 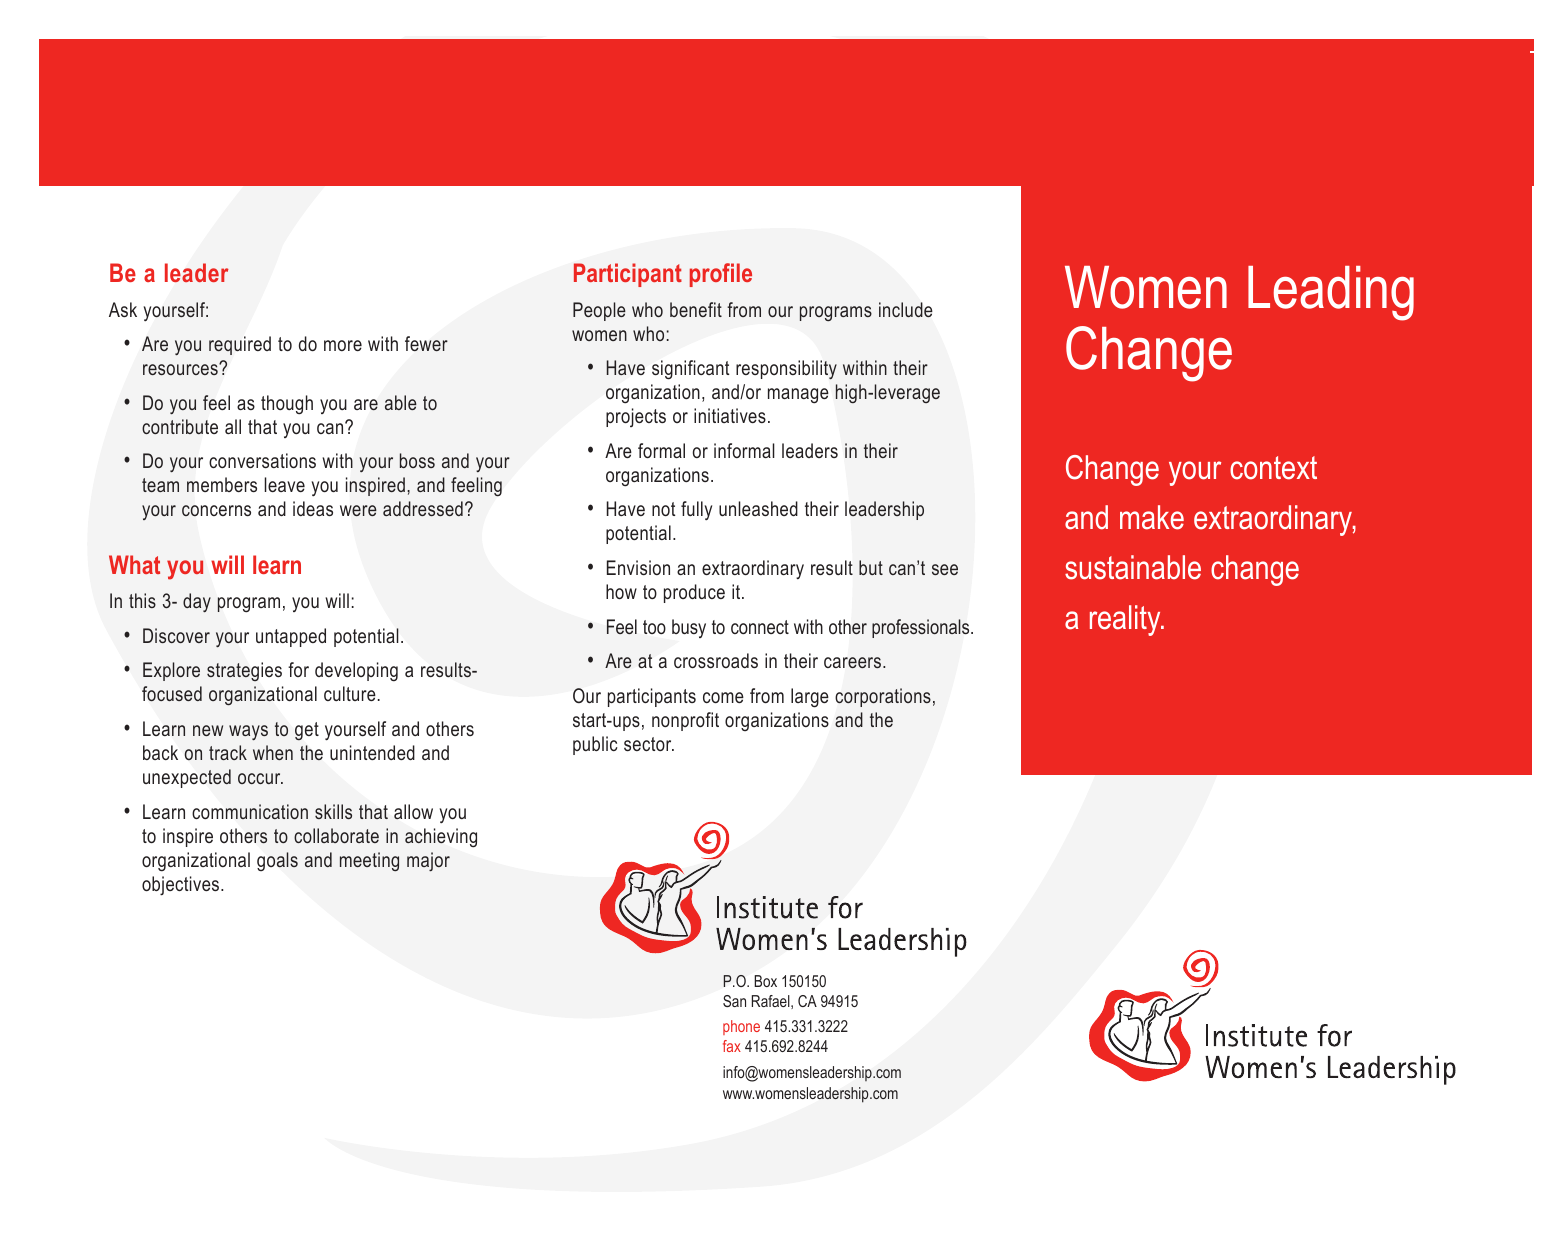 I want to click on objectives, so click(x=182, y=886).
